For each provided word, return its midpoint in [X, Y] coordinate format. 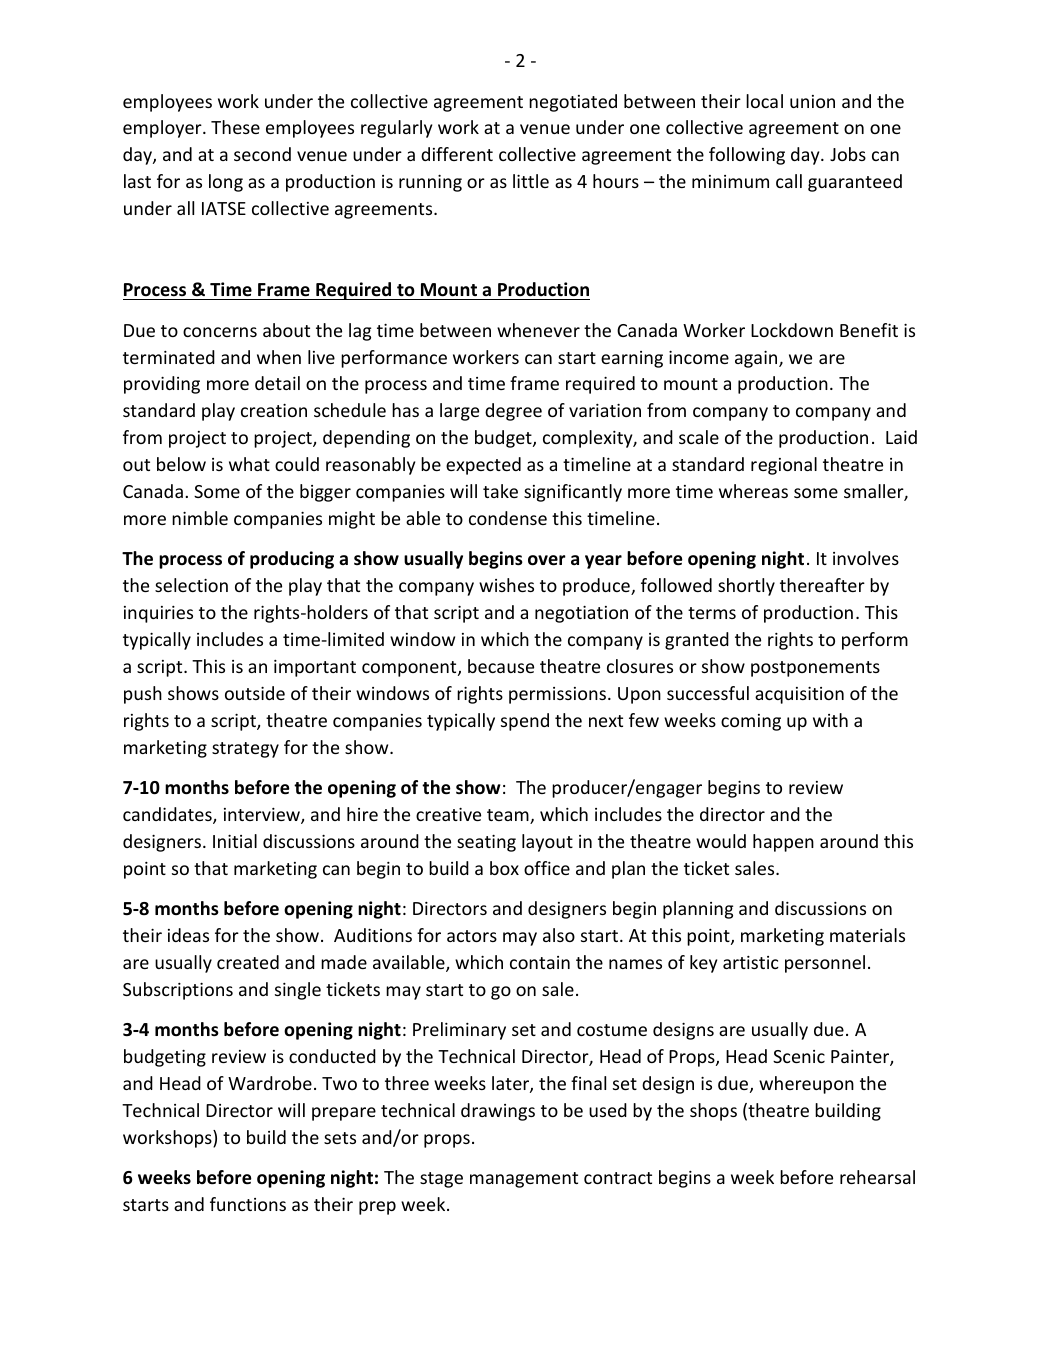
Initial [235, 841]
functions [248, 1204]
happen [783, 843]
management [524, 1180]
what [249, 464]
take [500, 491]
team [509, 816]
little [531, 181]
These [235, 127]
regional [784, 466]
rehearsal [877, 1177]
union [812, 101]
